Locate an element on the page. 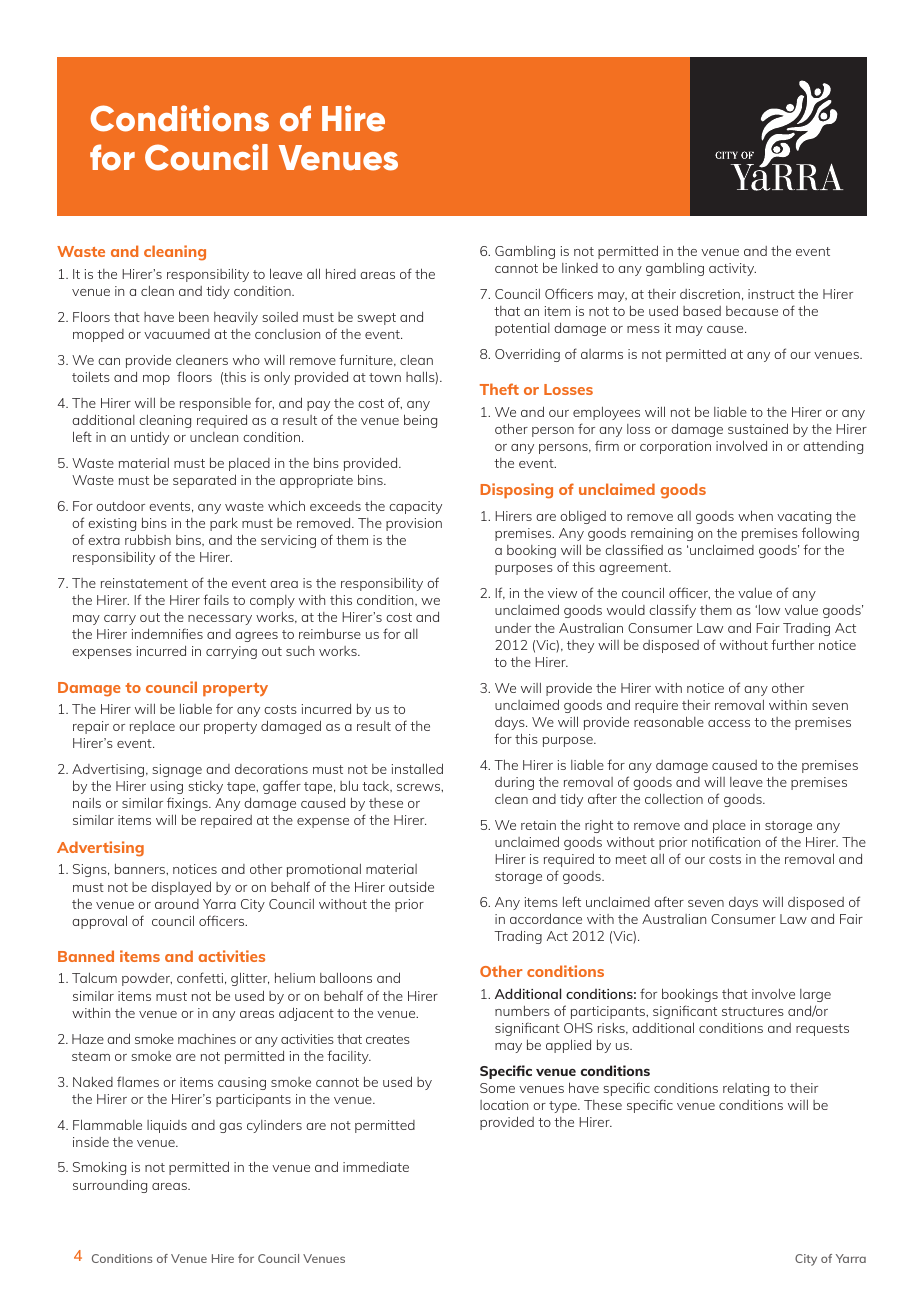 Image resolution: width=924 pixels, height=1308 pixels. when is located at coordinates (755, 515).
